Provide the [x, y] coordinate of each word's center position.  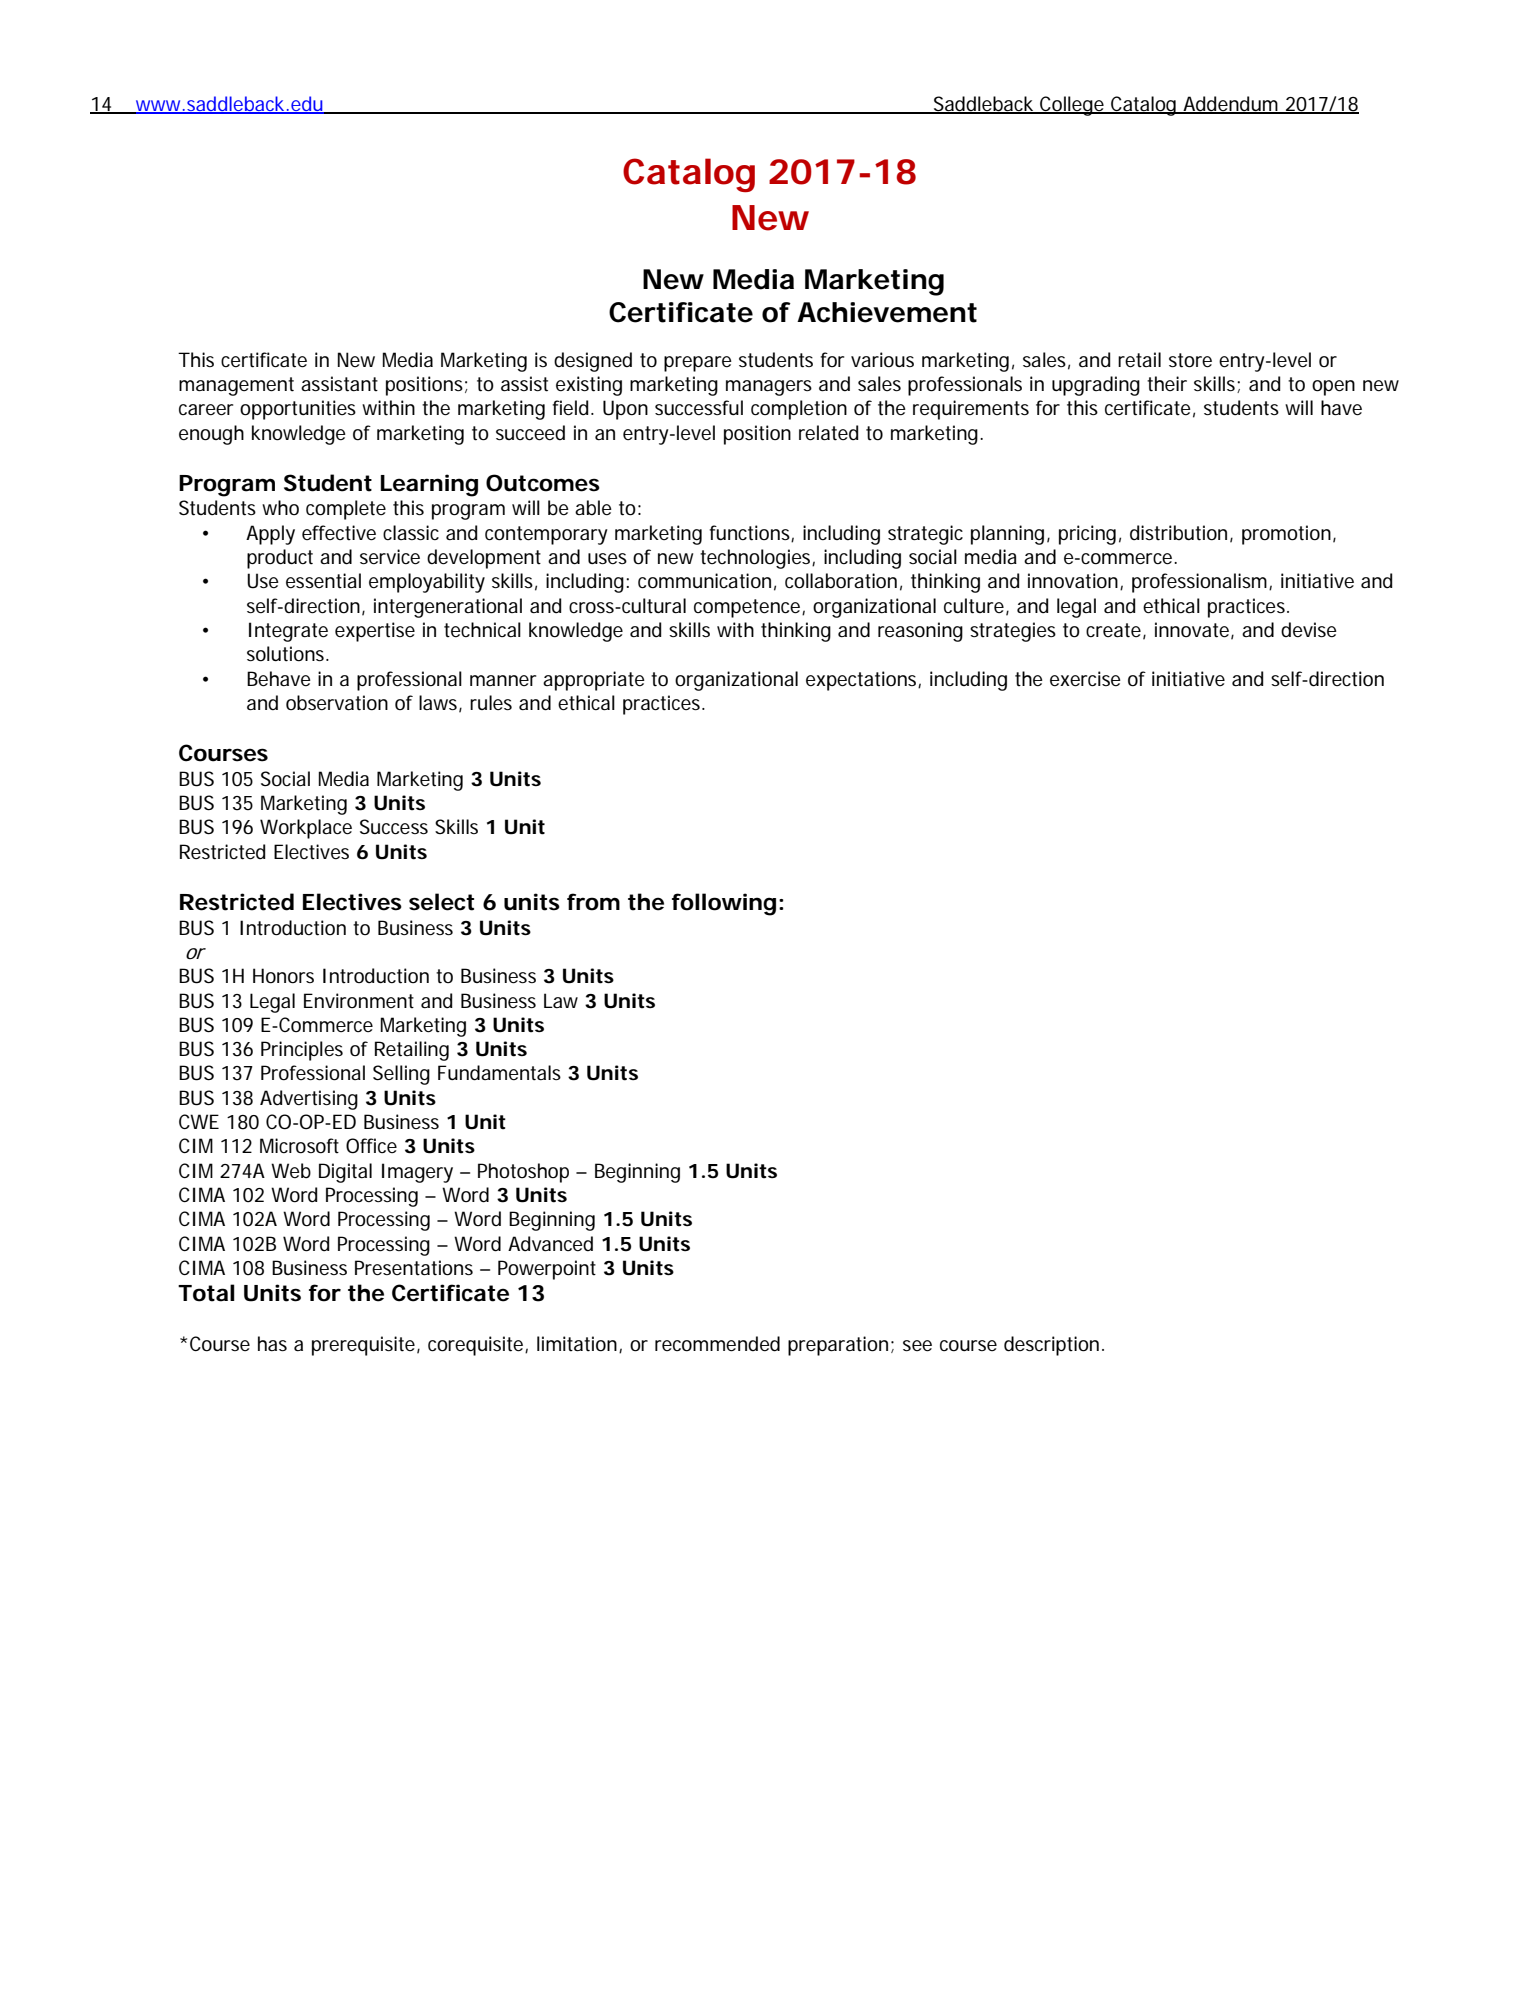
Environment [359, 1000]
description [1053, 1346]
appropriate [594, 681]
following [724, 904]
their [1167, 384]
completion [799, 410]
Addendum [1231, 104]
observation [337, 703]
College [1072, 106]
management [236, 386]
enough [211, 435]
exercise [1085, 679]
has [272, 1343]
